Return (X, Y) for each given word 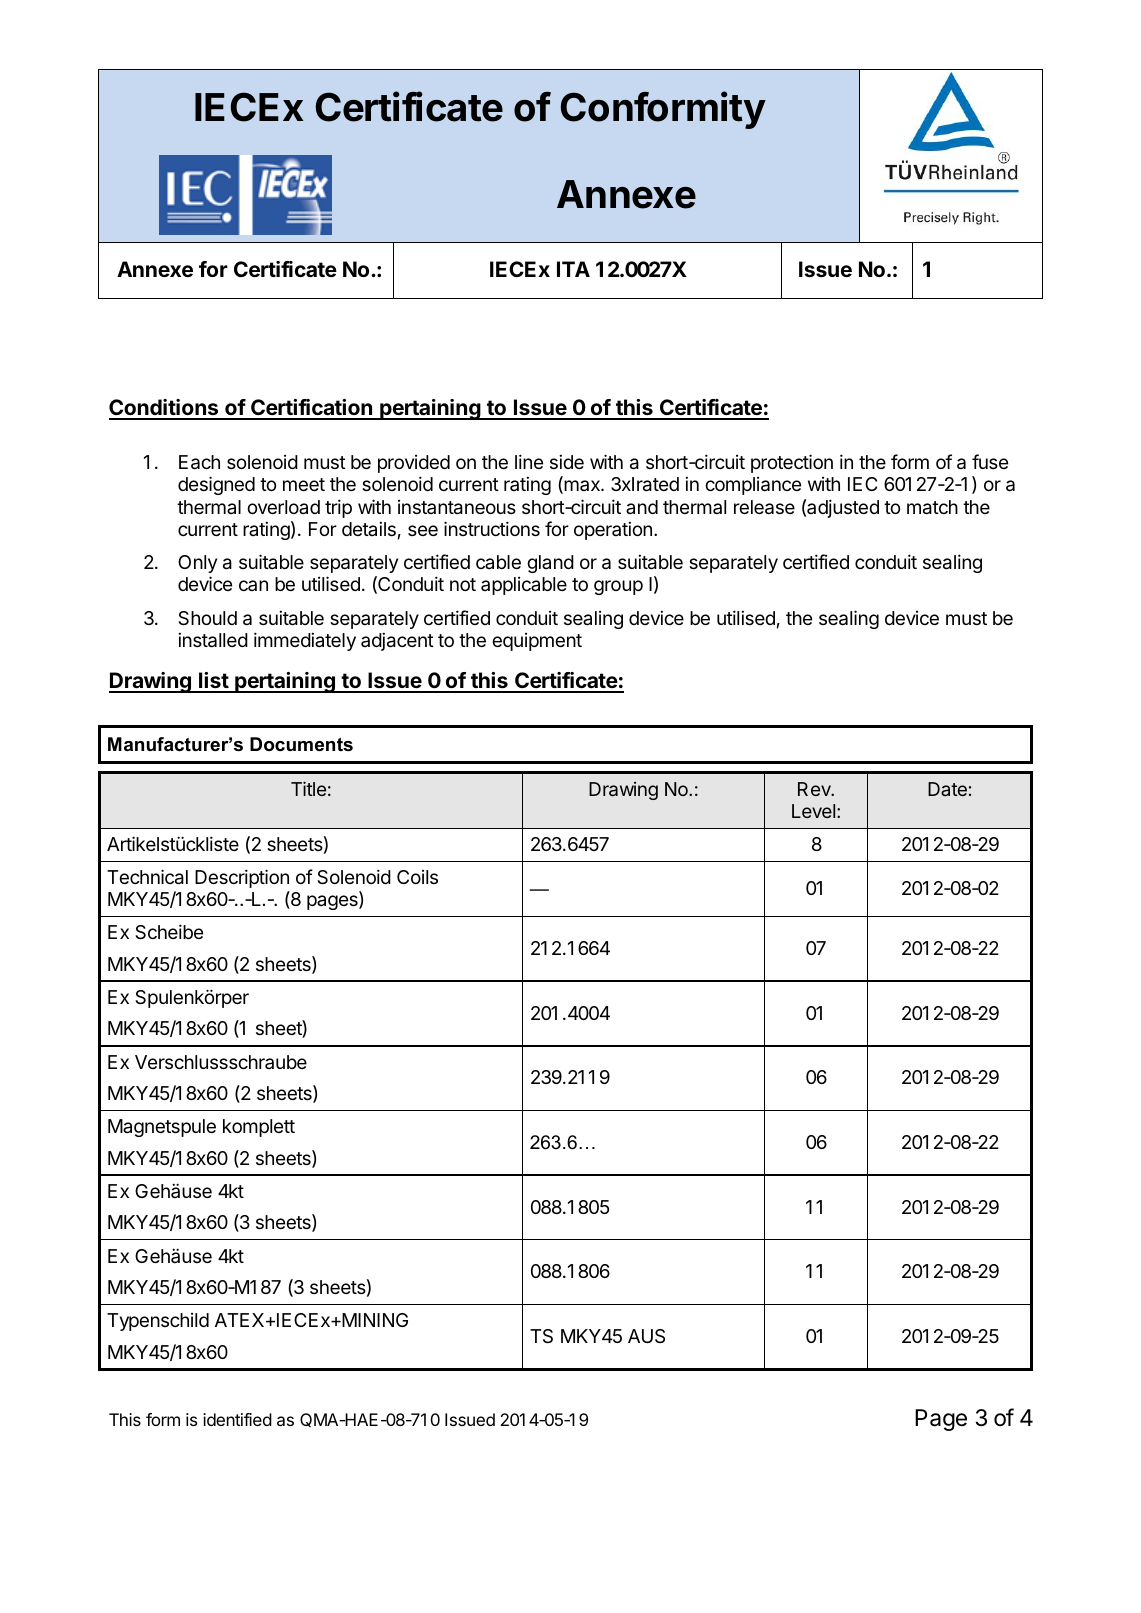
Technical (147, 877)
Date (947, 789)
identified (237, 1419)
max (582, 487)
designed (216, 485)
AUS (646, 1336)
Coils (417, 877)
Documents (301, 744)
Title (308, 788)
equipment (537, 642)
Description (242, 878)
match (932, 507)
